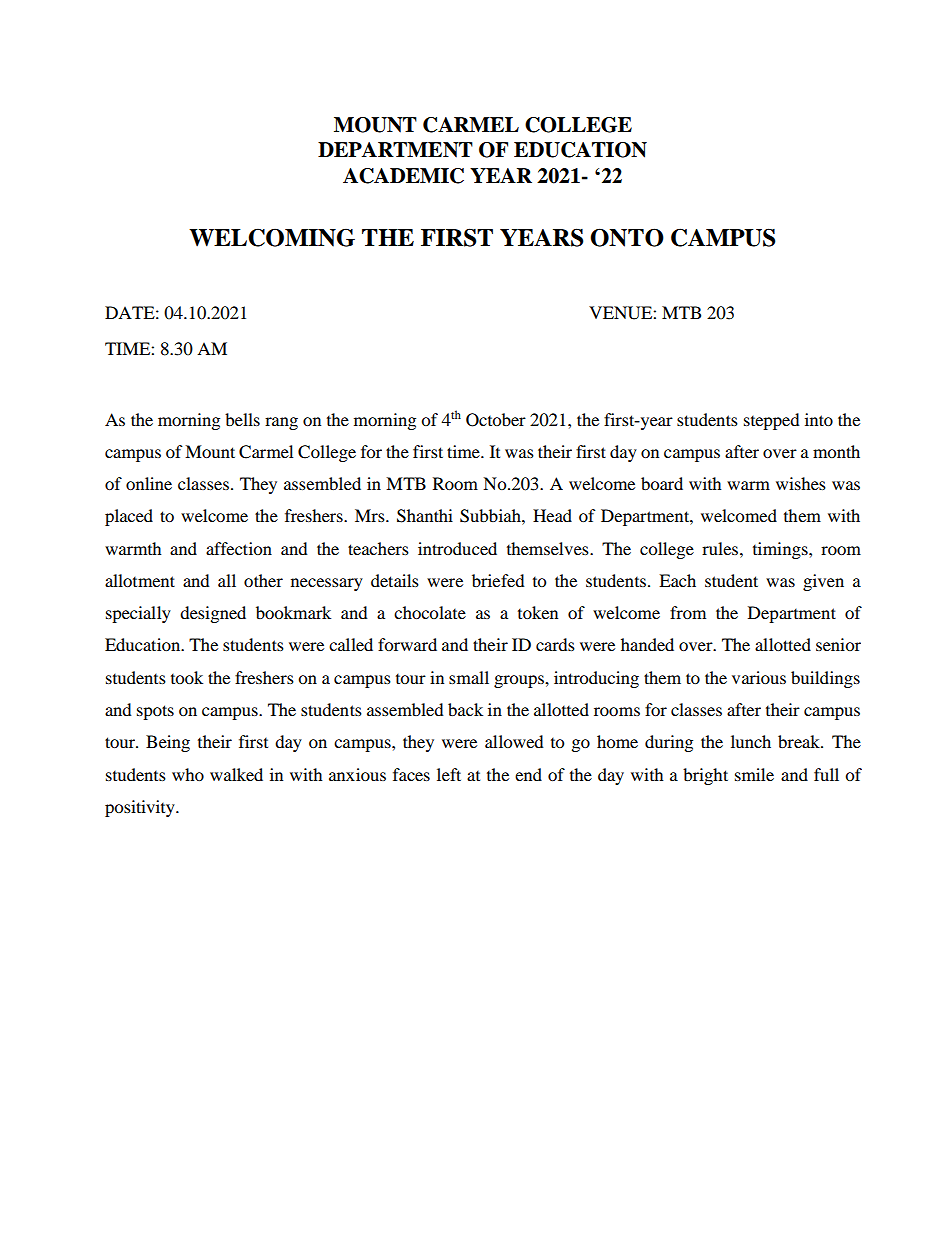  I want to click on walked, so click(236, 774).
